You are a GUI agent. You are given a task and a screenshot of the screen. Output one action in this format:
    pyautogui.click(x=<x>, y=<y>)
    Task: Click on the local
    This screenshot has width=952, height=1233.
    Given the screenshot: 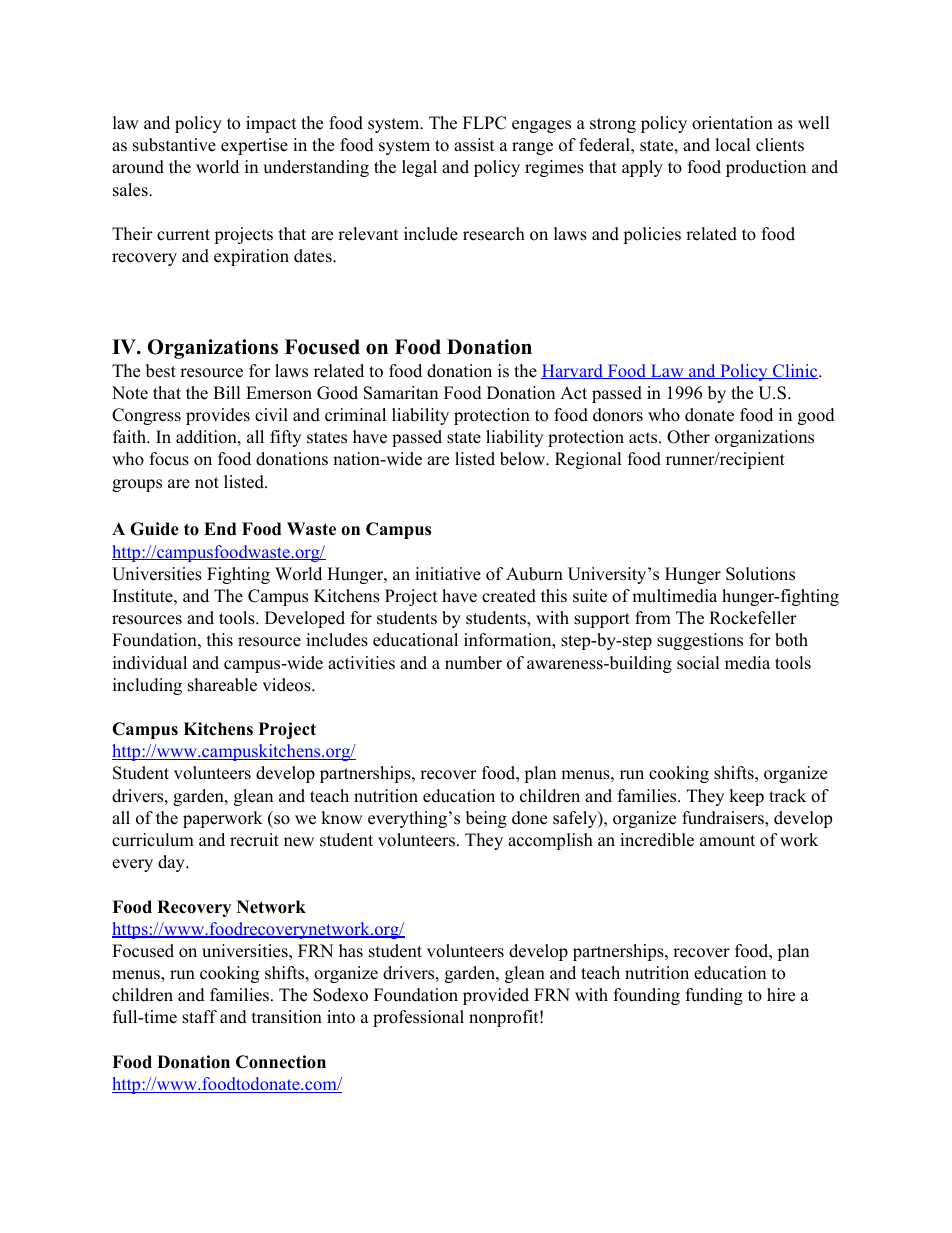 What is the action you would take?
    pyautogui.click(x=733, y=145)
